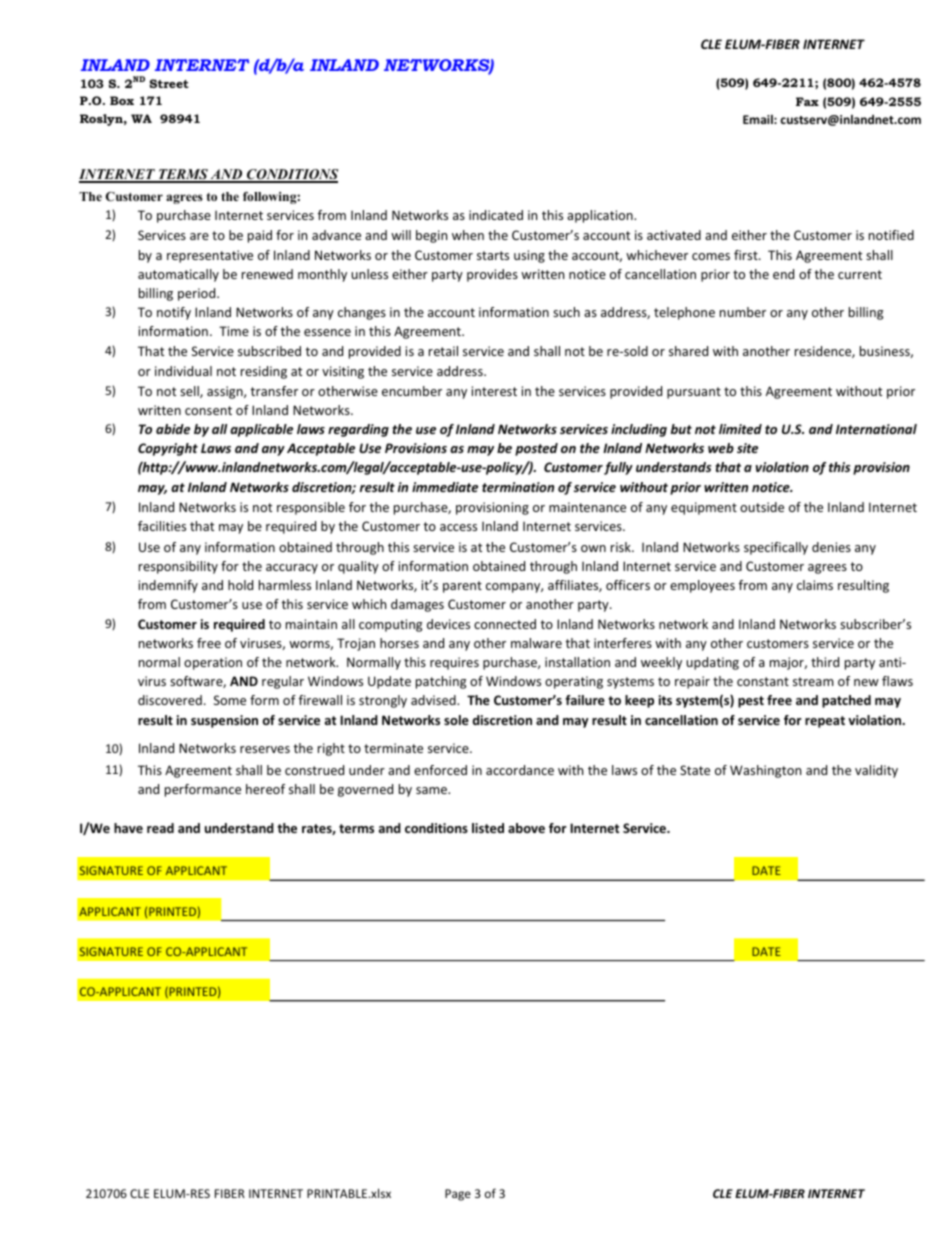 This screenshot has height=1233, width=952. What do you see at coordinates (458, 1195) in the screenshot?
I see `Page` at bounding box center [458, 1195].
